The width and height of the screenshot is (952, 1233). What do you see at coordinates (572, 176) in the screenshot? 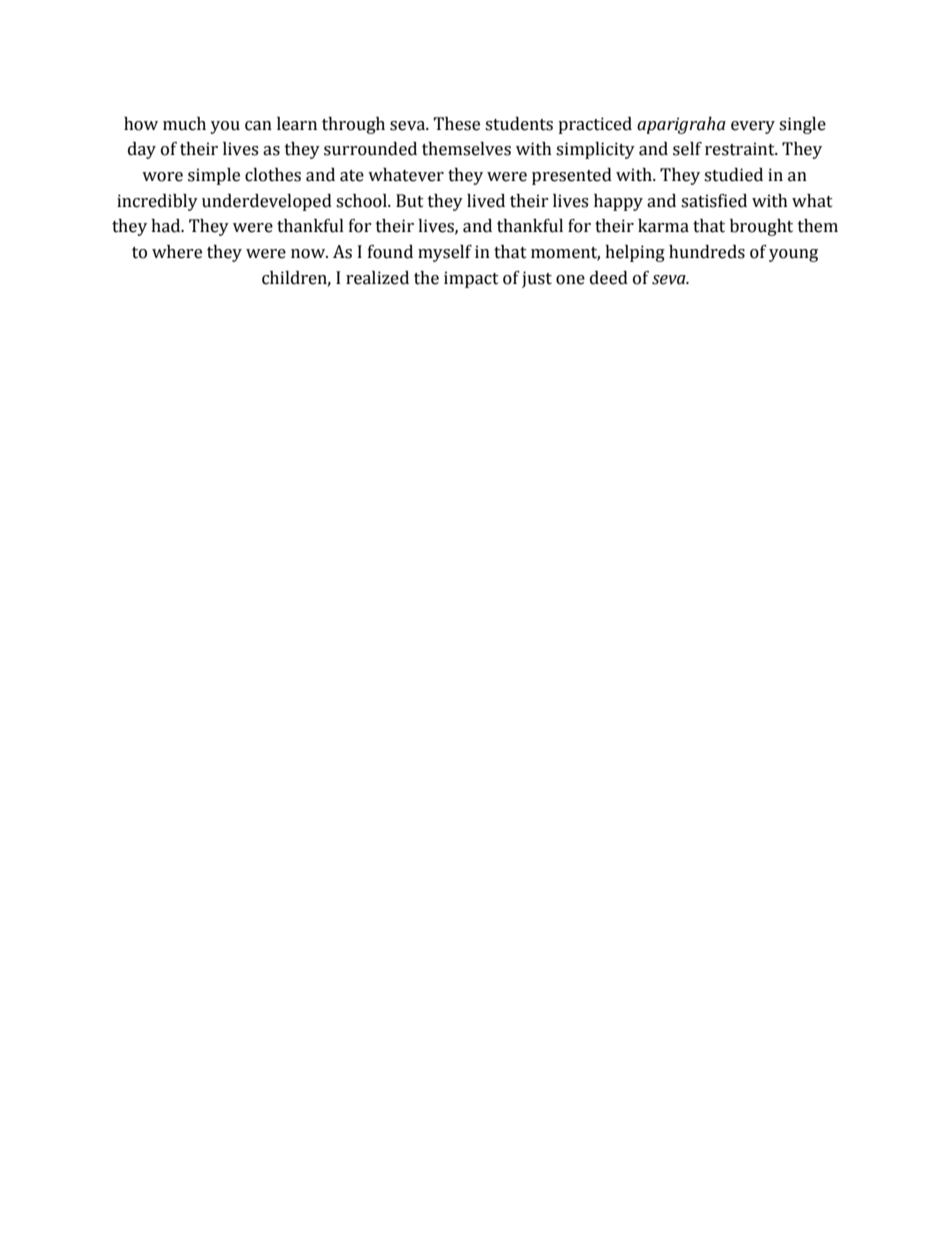
I see `presented` at bounding box center [572, 176].
